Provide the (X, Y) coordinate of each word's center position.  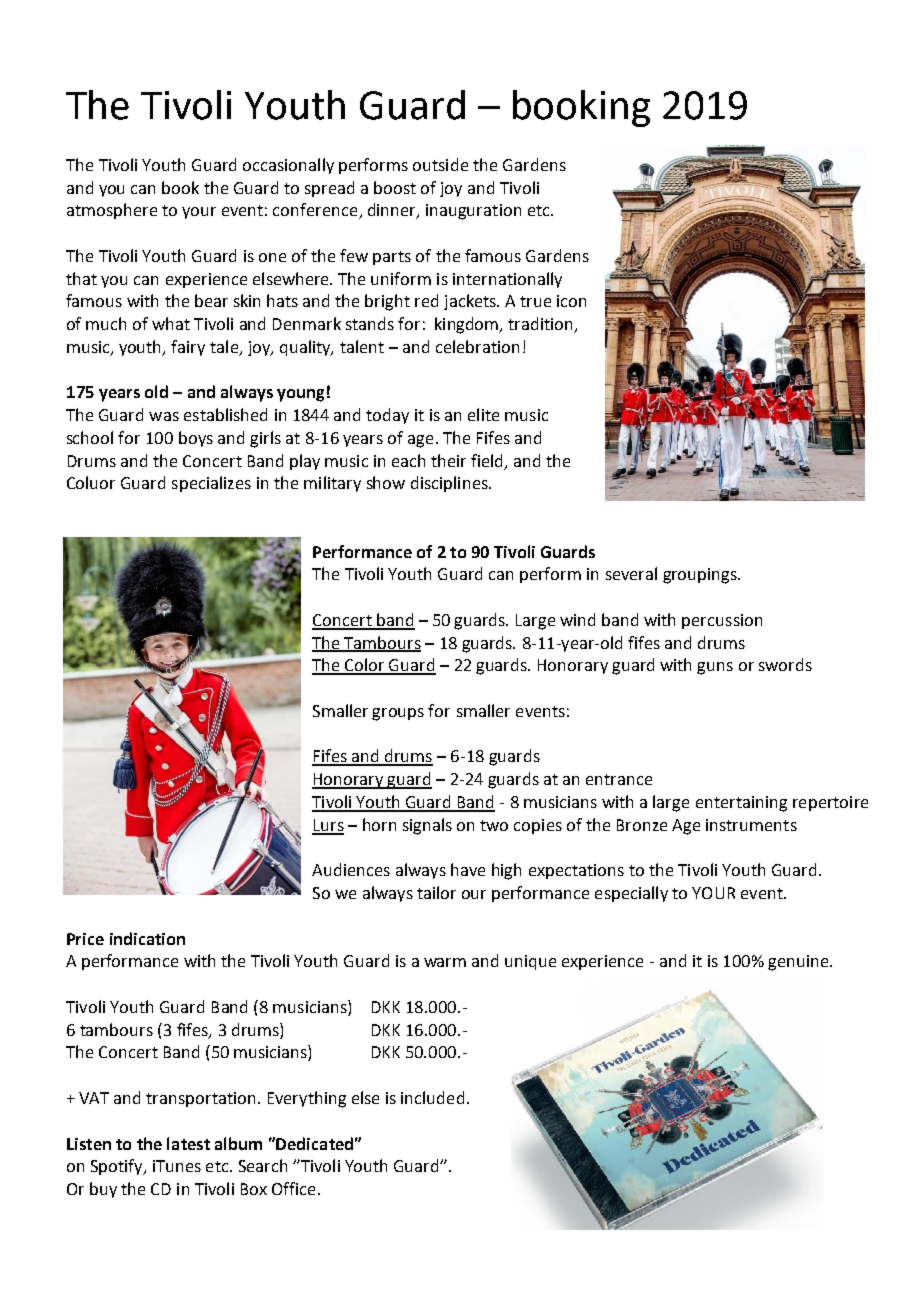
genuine (799, 963)
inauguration (473, 212)
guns (715, 668)
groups (398, 714)
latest (188, 1143)
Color (365, 666)
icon (571, 301)
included (432, 1097)
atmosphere (112, 211)
